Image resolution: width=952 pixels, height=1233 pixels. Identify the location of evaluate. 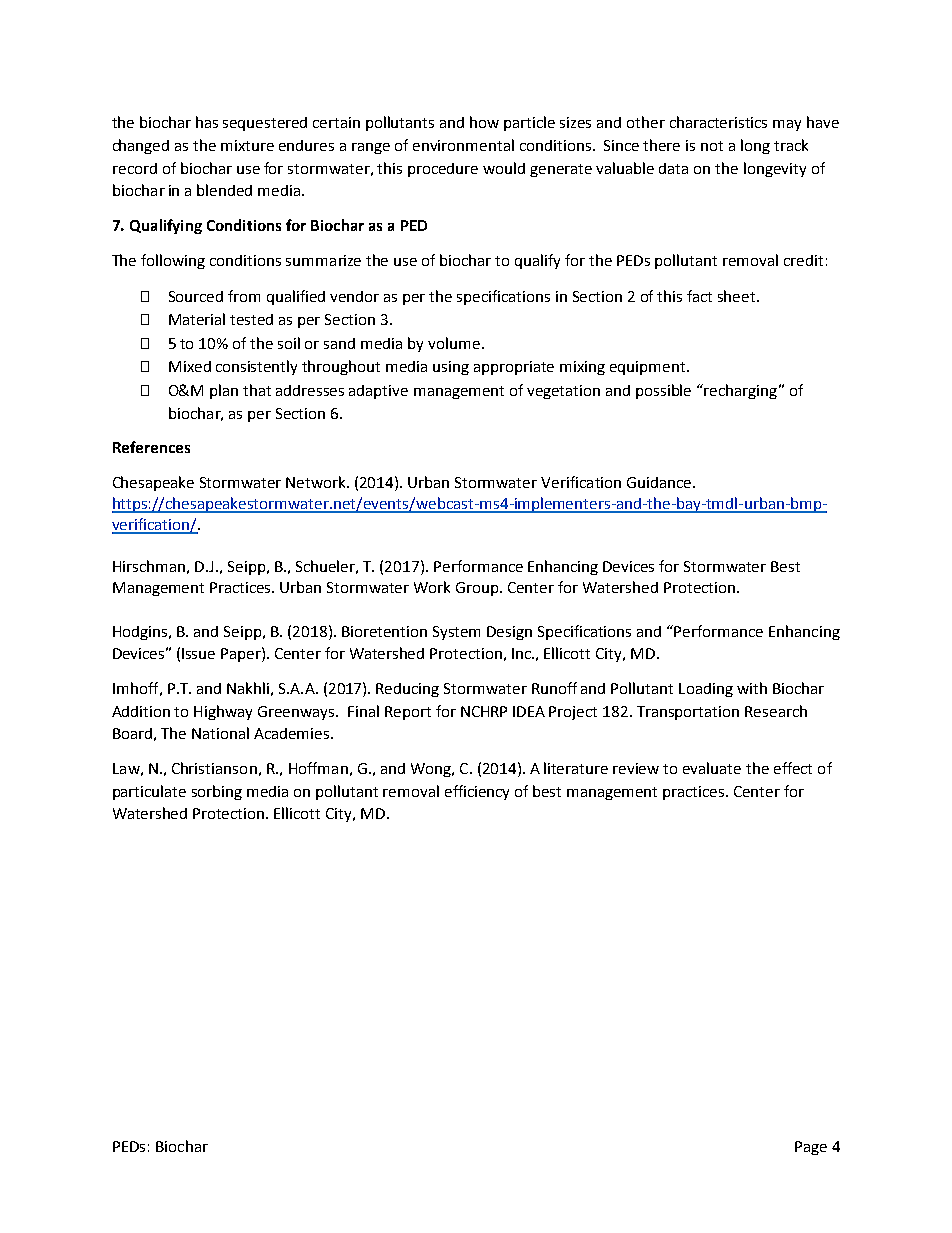
(712, 768).
